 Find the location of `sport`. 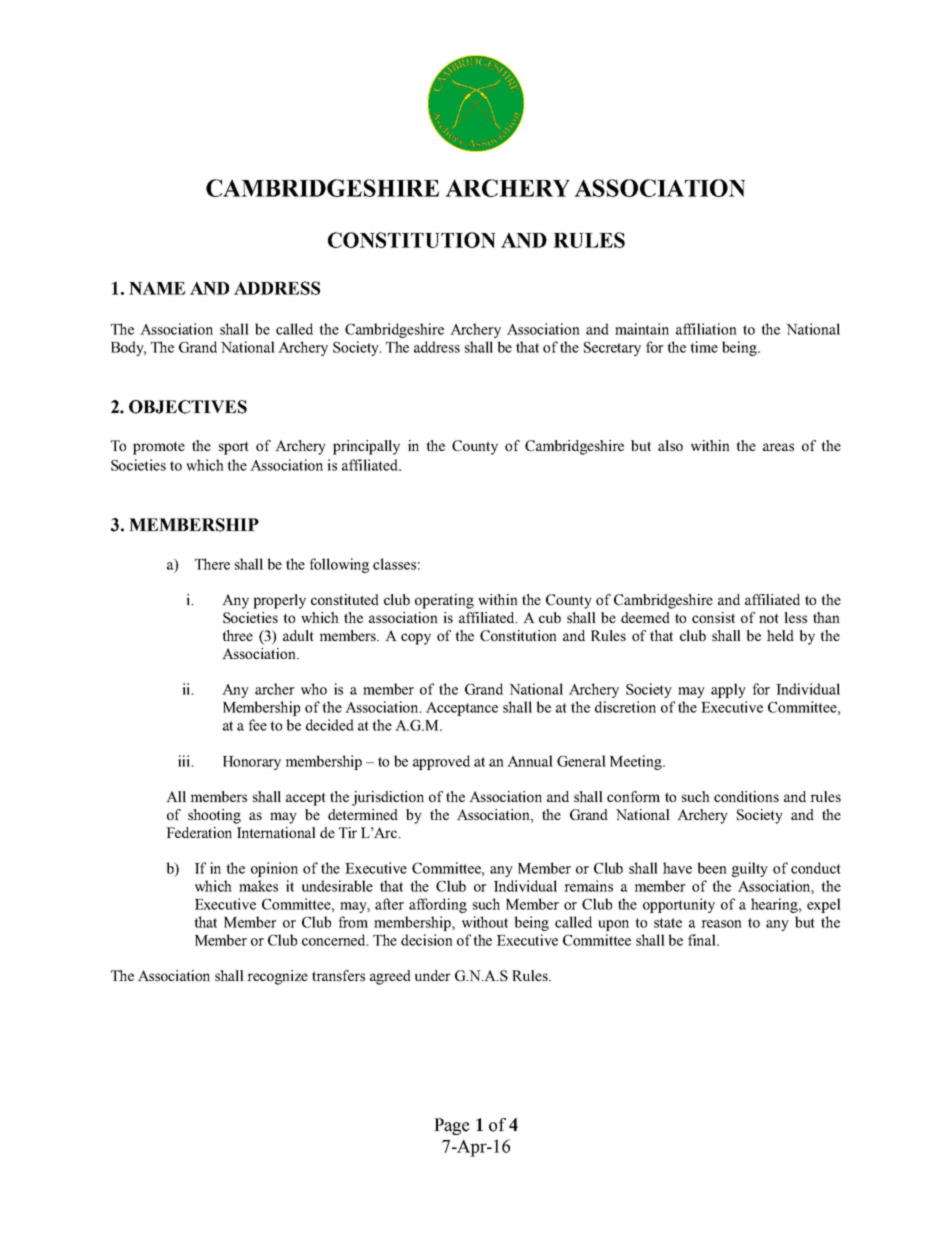

sport is located at coordinates (234, 448).
